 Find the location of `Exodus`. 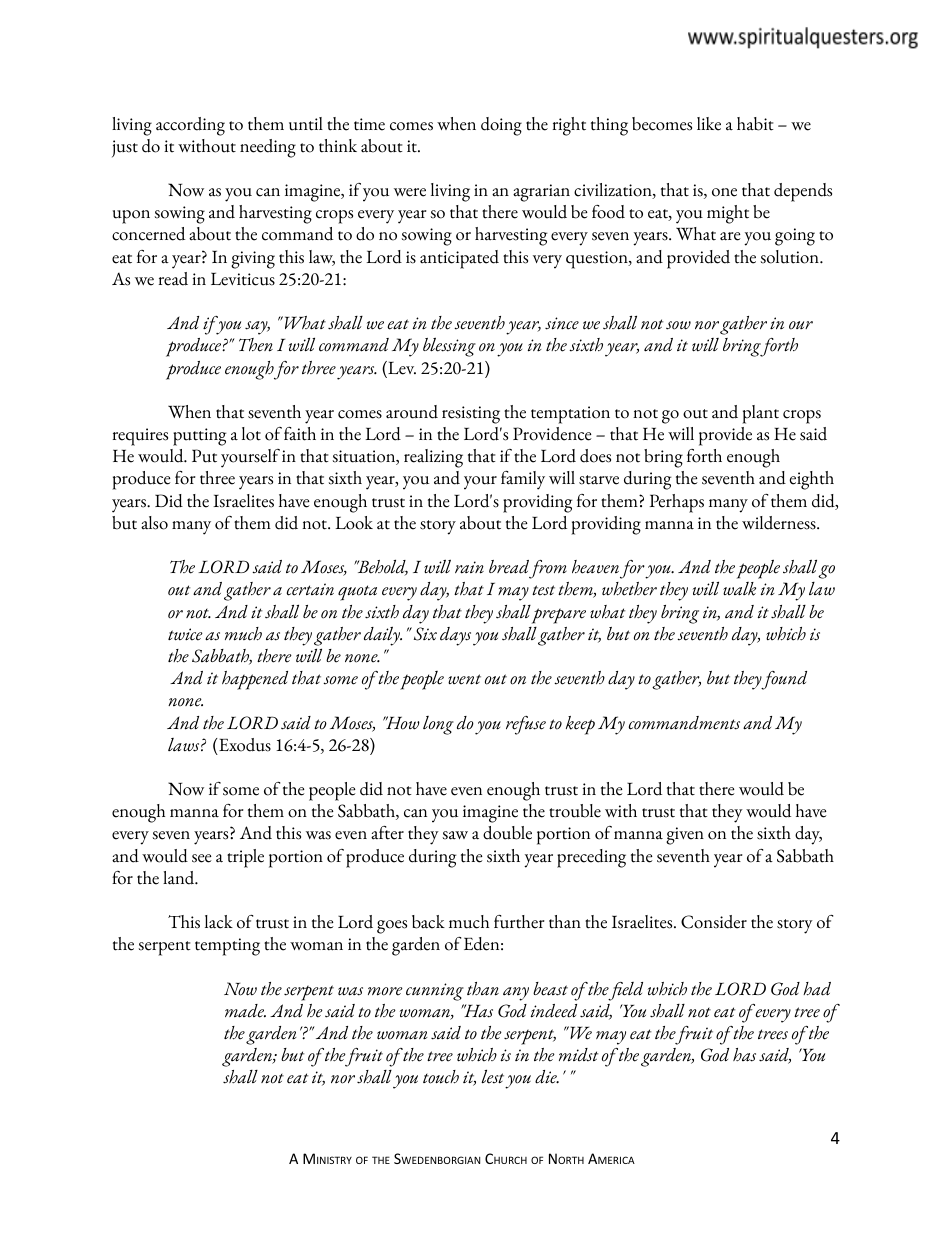

Exodus is located at coordinates (244, 745).
